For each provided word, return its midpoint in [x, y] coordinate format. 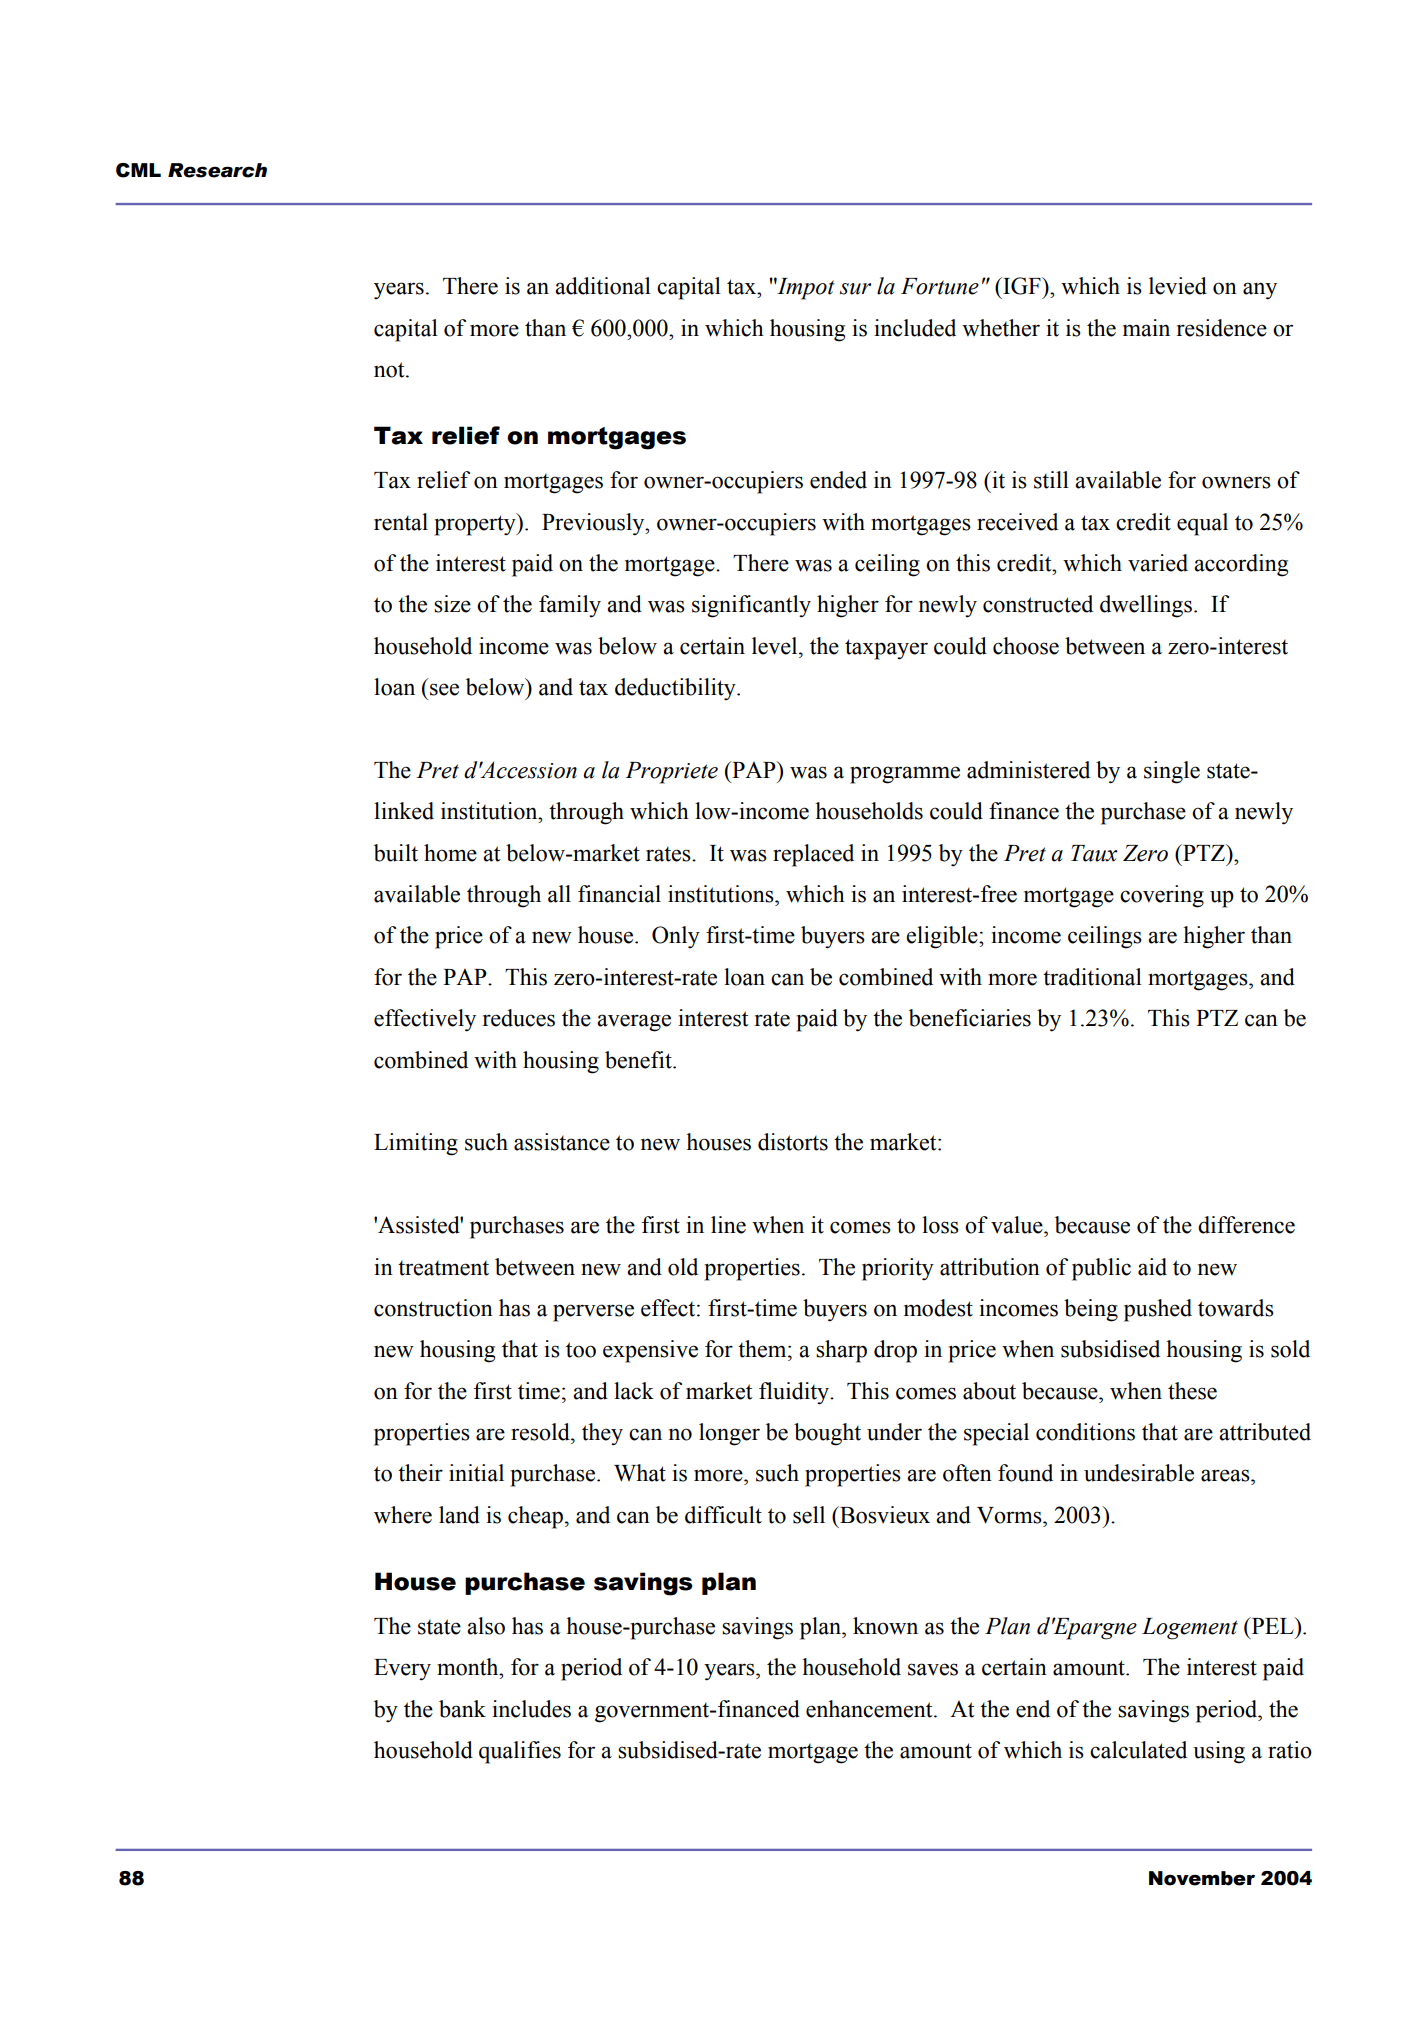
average [634, 1023]
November [1202, 1878]
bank [462, 1709]
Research [217, 170]
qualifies [520, 1752]
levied [1178, 286]
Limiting [416, 1144]
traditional [1092, 977]
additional [603, 286]
